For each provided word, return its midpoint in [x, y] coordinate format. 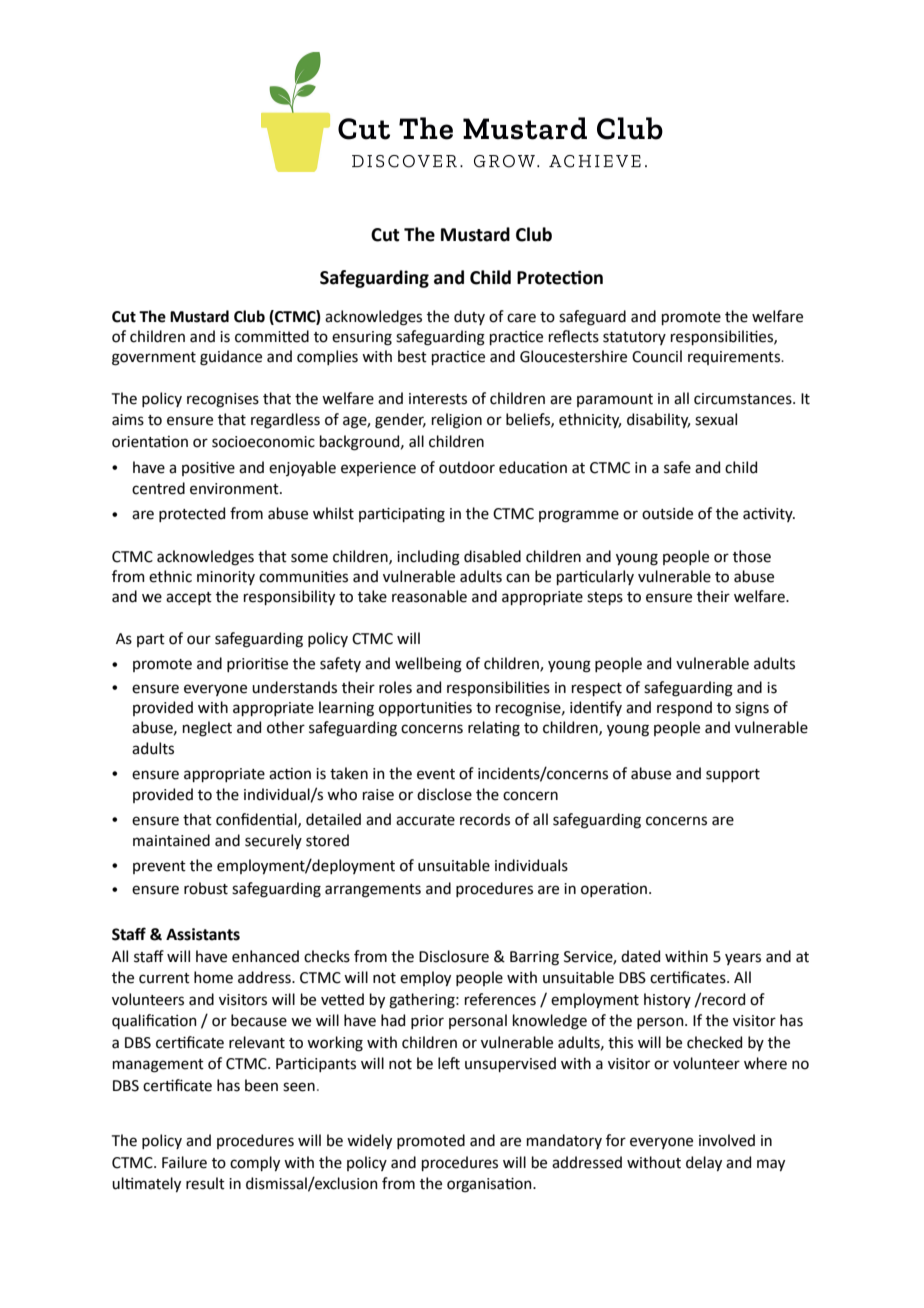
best [412, 356]
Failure [184, 1162]
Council [657, 356]
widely [369, 1141]
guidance [231, 358]
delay [704, 1163]
